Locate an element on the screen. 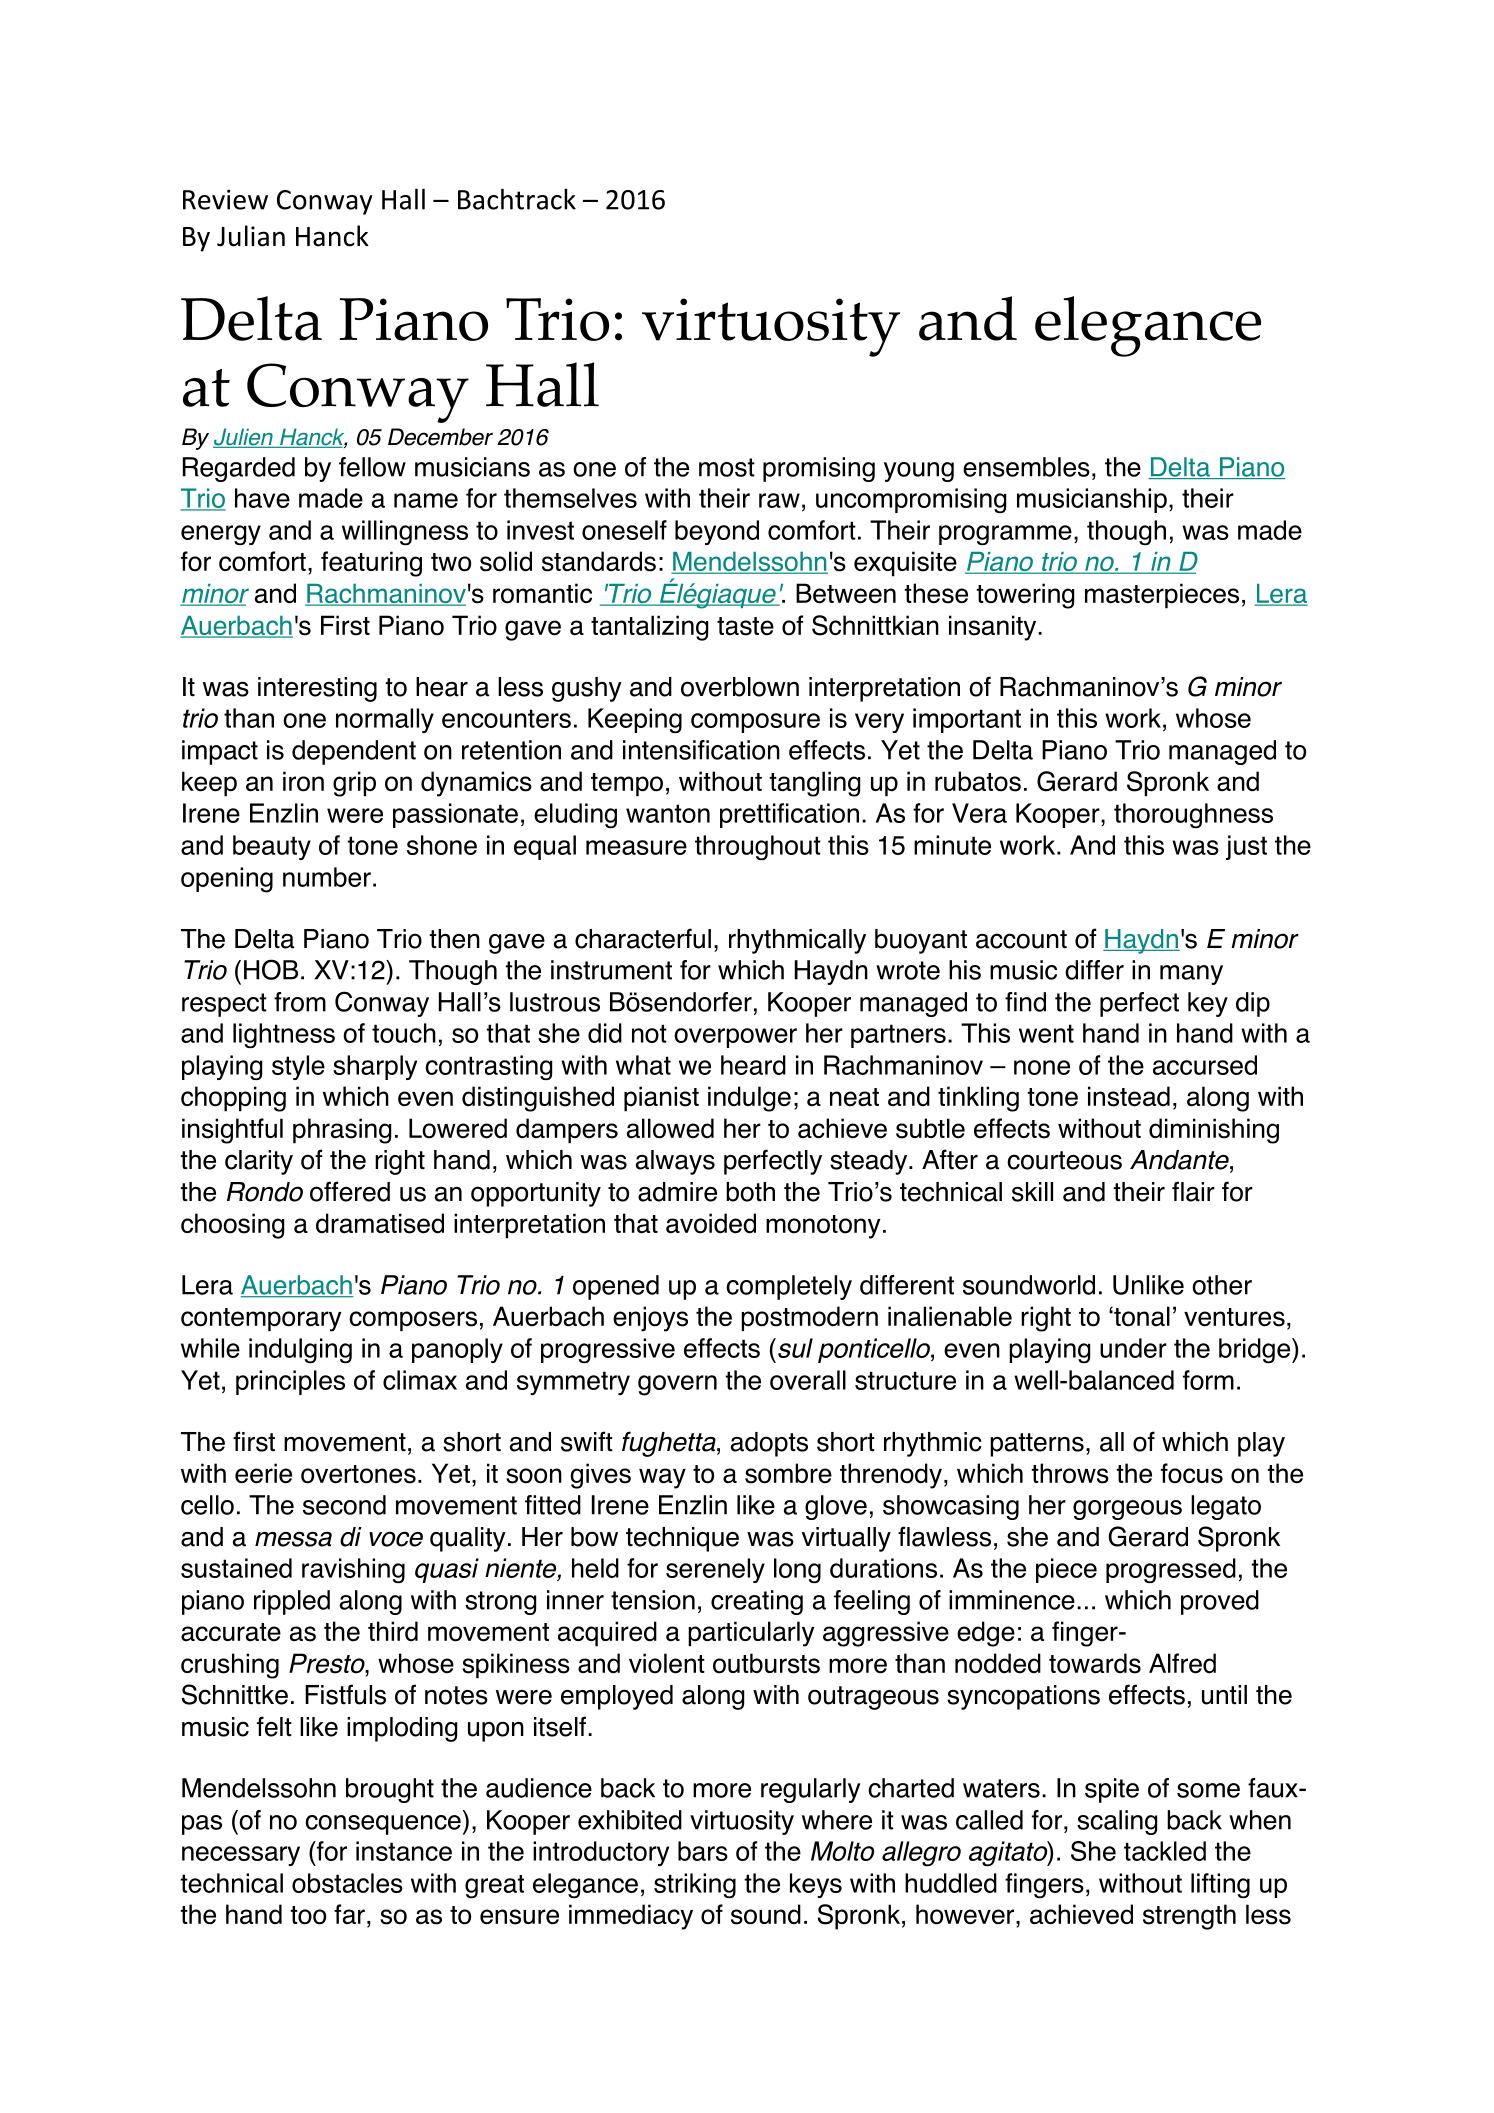  most is located at coordinates (727, 467).
